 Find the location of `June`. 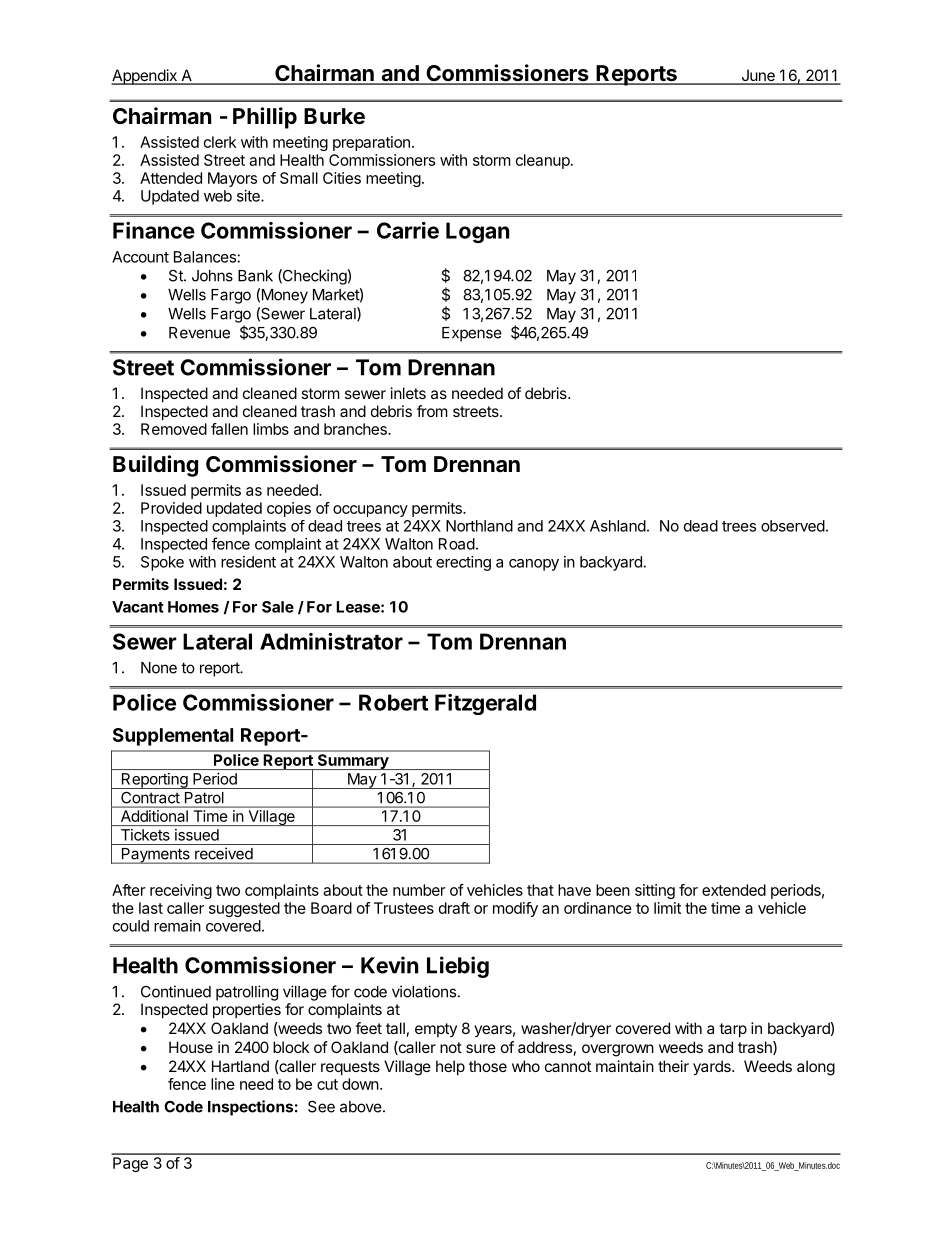

June is located at coordinates (758, 76).
